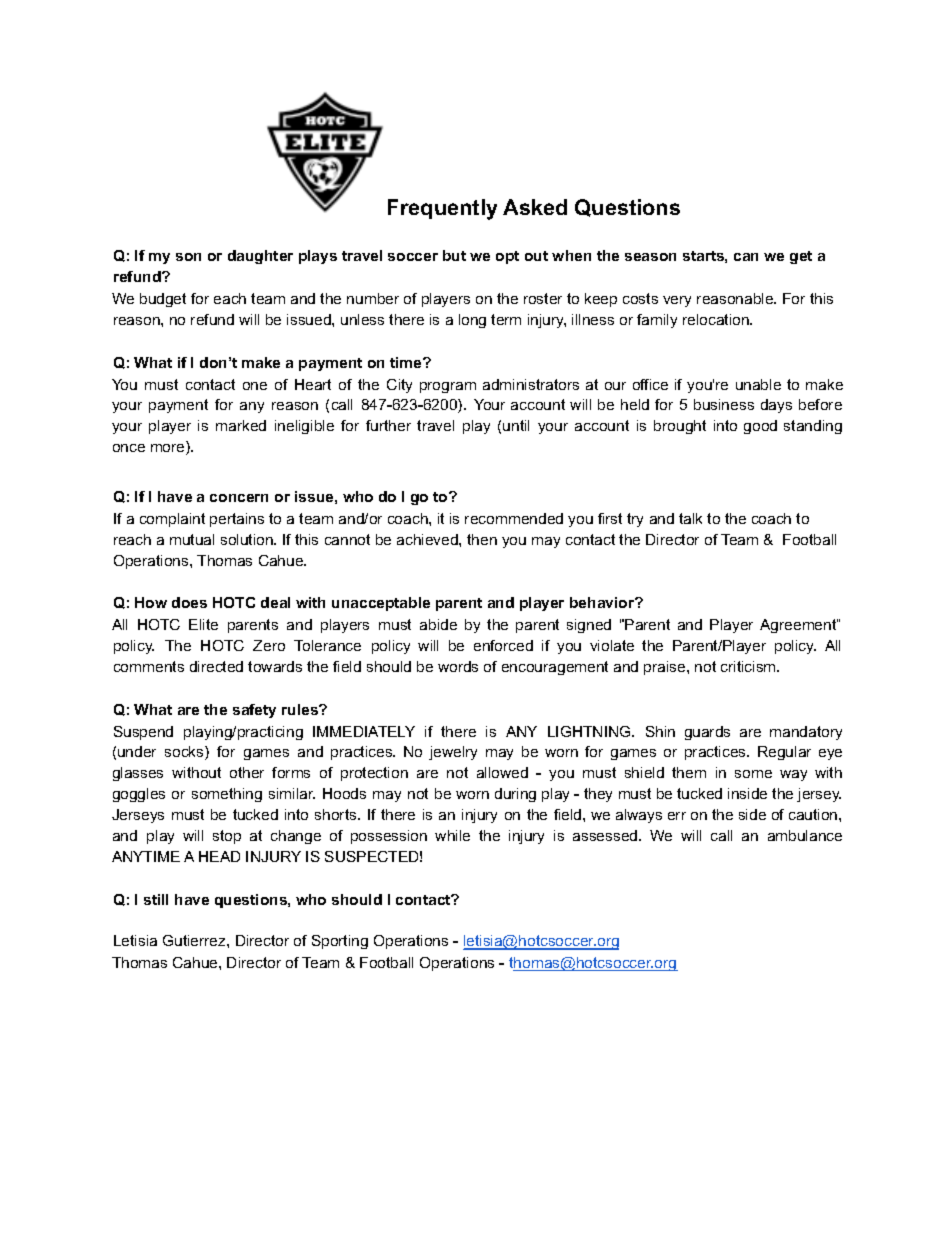 The height and width of the screenshot is (1233, 952). Describe the element at coordinates (156, 899) in the screenshot. I see `still` at that location.
